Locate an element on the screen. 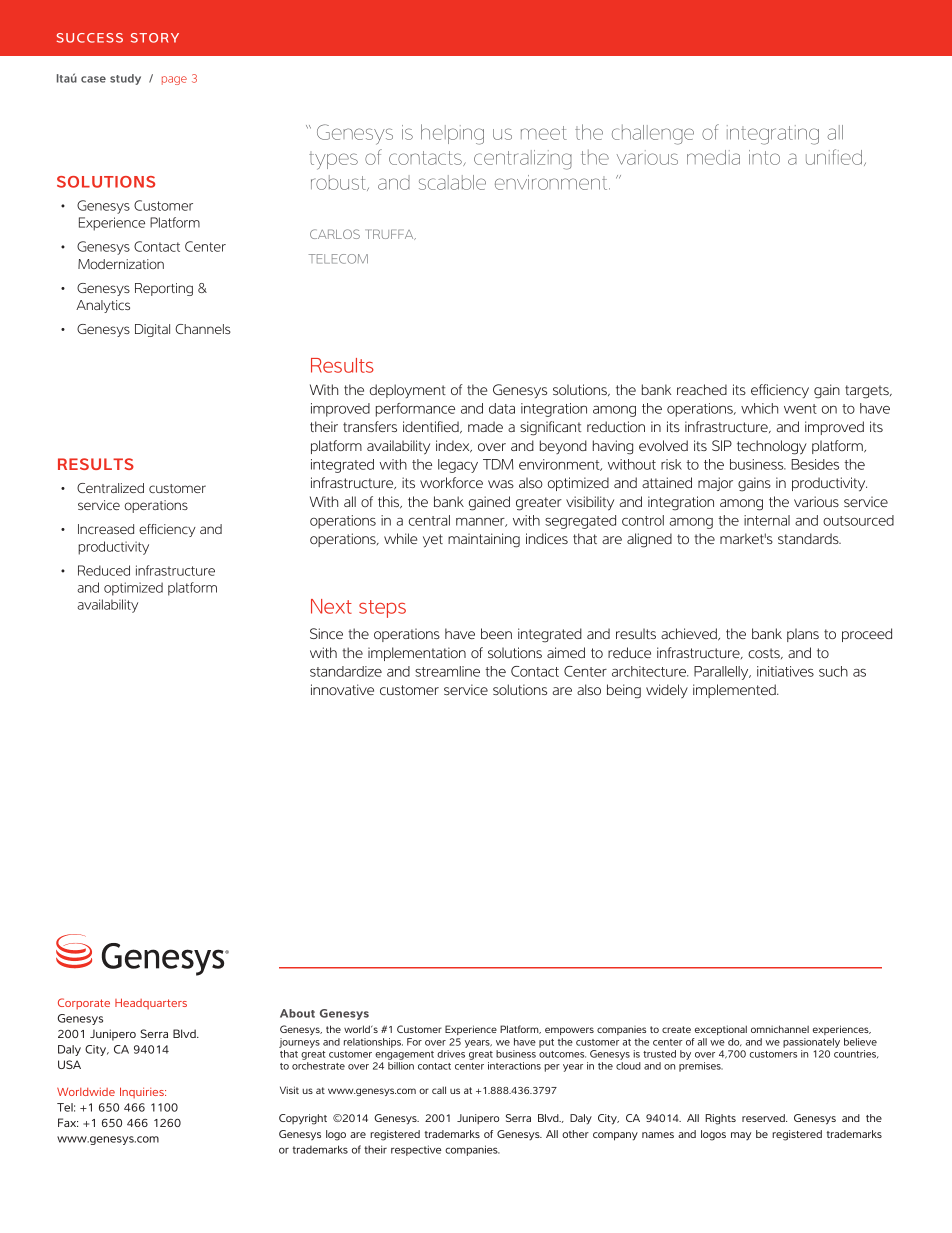 This screenshot has width=952, height=1233. streamline is located at coordinates (447, 671).
